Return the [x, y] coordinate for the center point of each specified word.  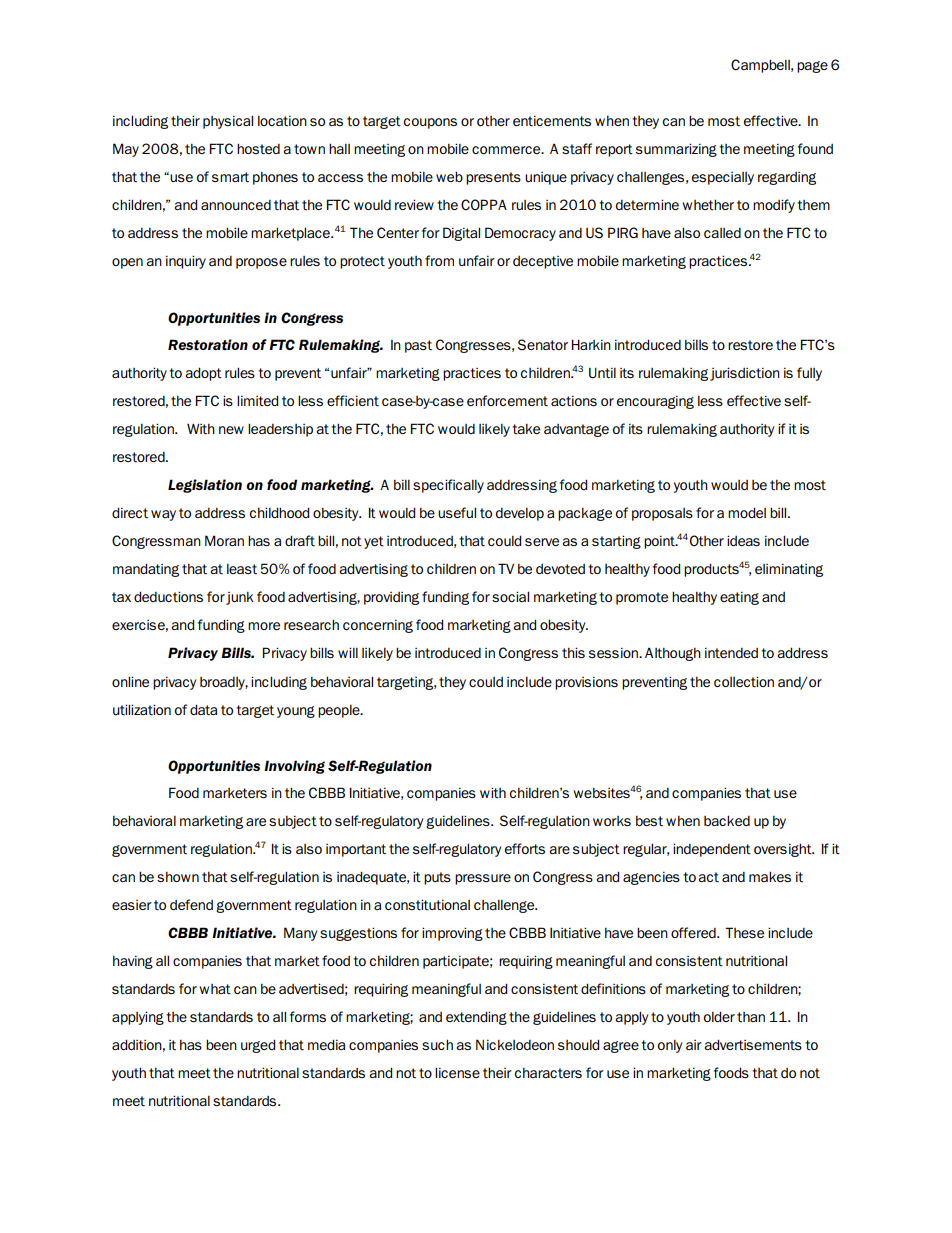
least [242, 568]
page [812, 67]
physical [228, 122]
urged [258, 1046]
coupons [430, 123]
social [510, 596]
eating [739, 598]
